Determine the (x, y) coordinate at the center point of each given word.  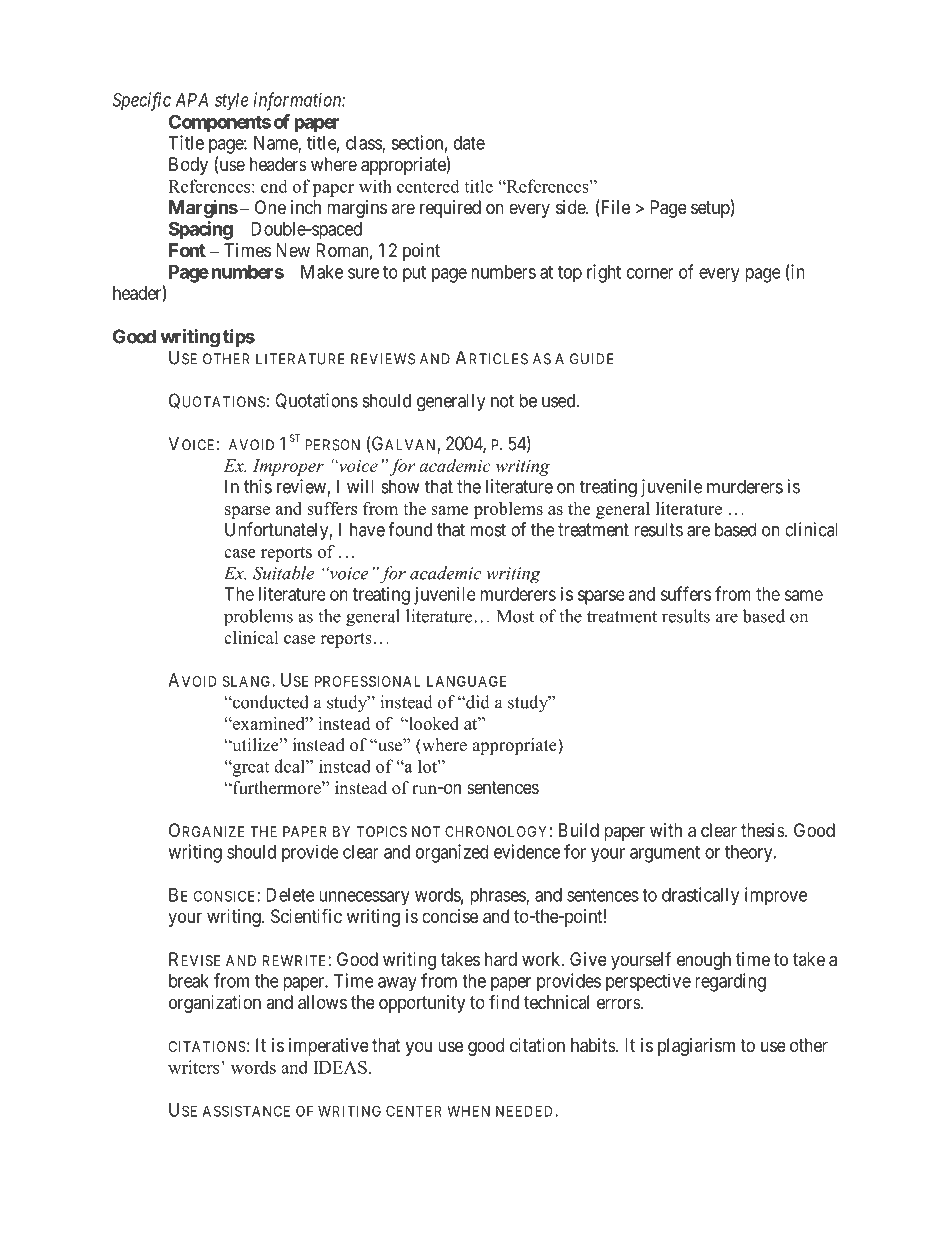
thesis (763, 830)
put (414, 274)
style (231, 101)
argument (665, 854)
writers (195, 1067)
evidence (527, 851)
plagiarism (696, 1047)
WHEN (468, 1111)
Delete (290, 895)
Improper (288, 467)
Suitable (283, 573)
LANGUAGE (467, 681)
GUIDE (592, 359)
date (469, 143)
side (571, 207)
